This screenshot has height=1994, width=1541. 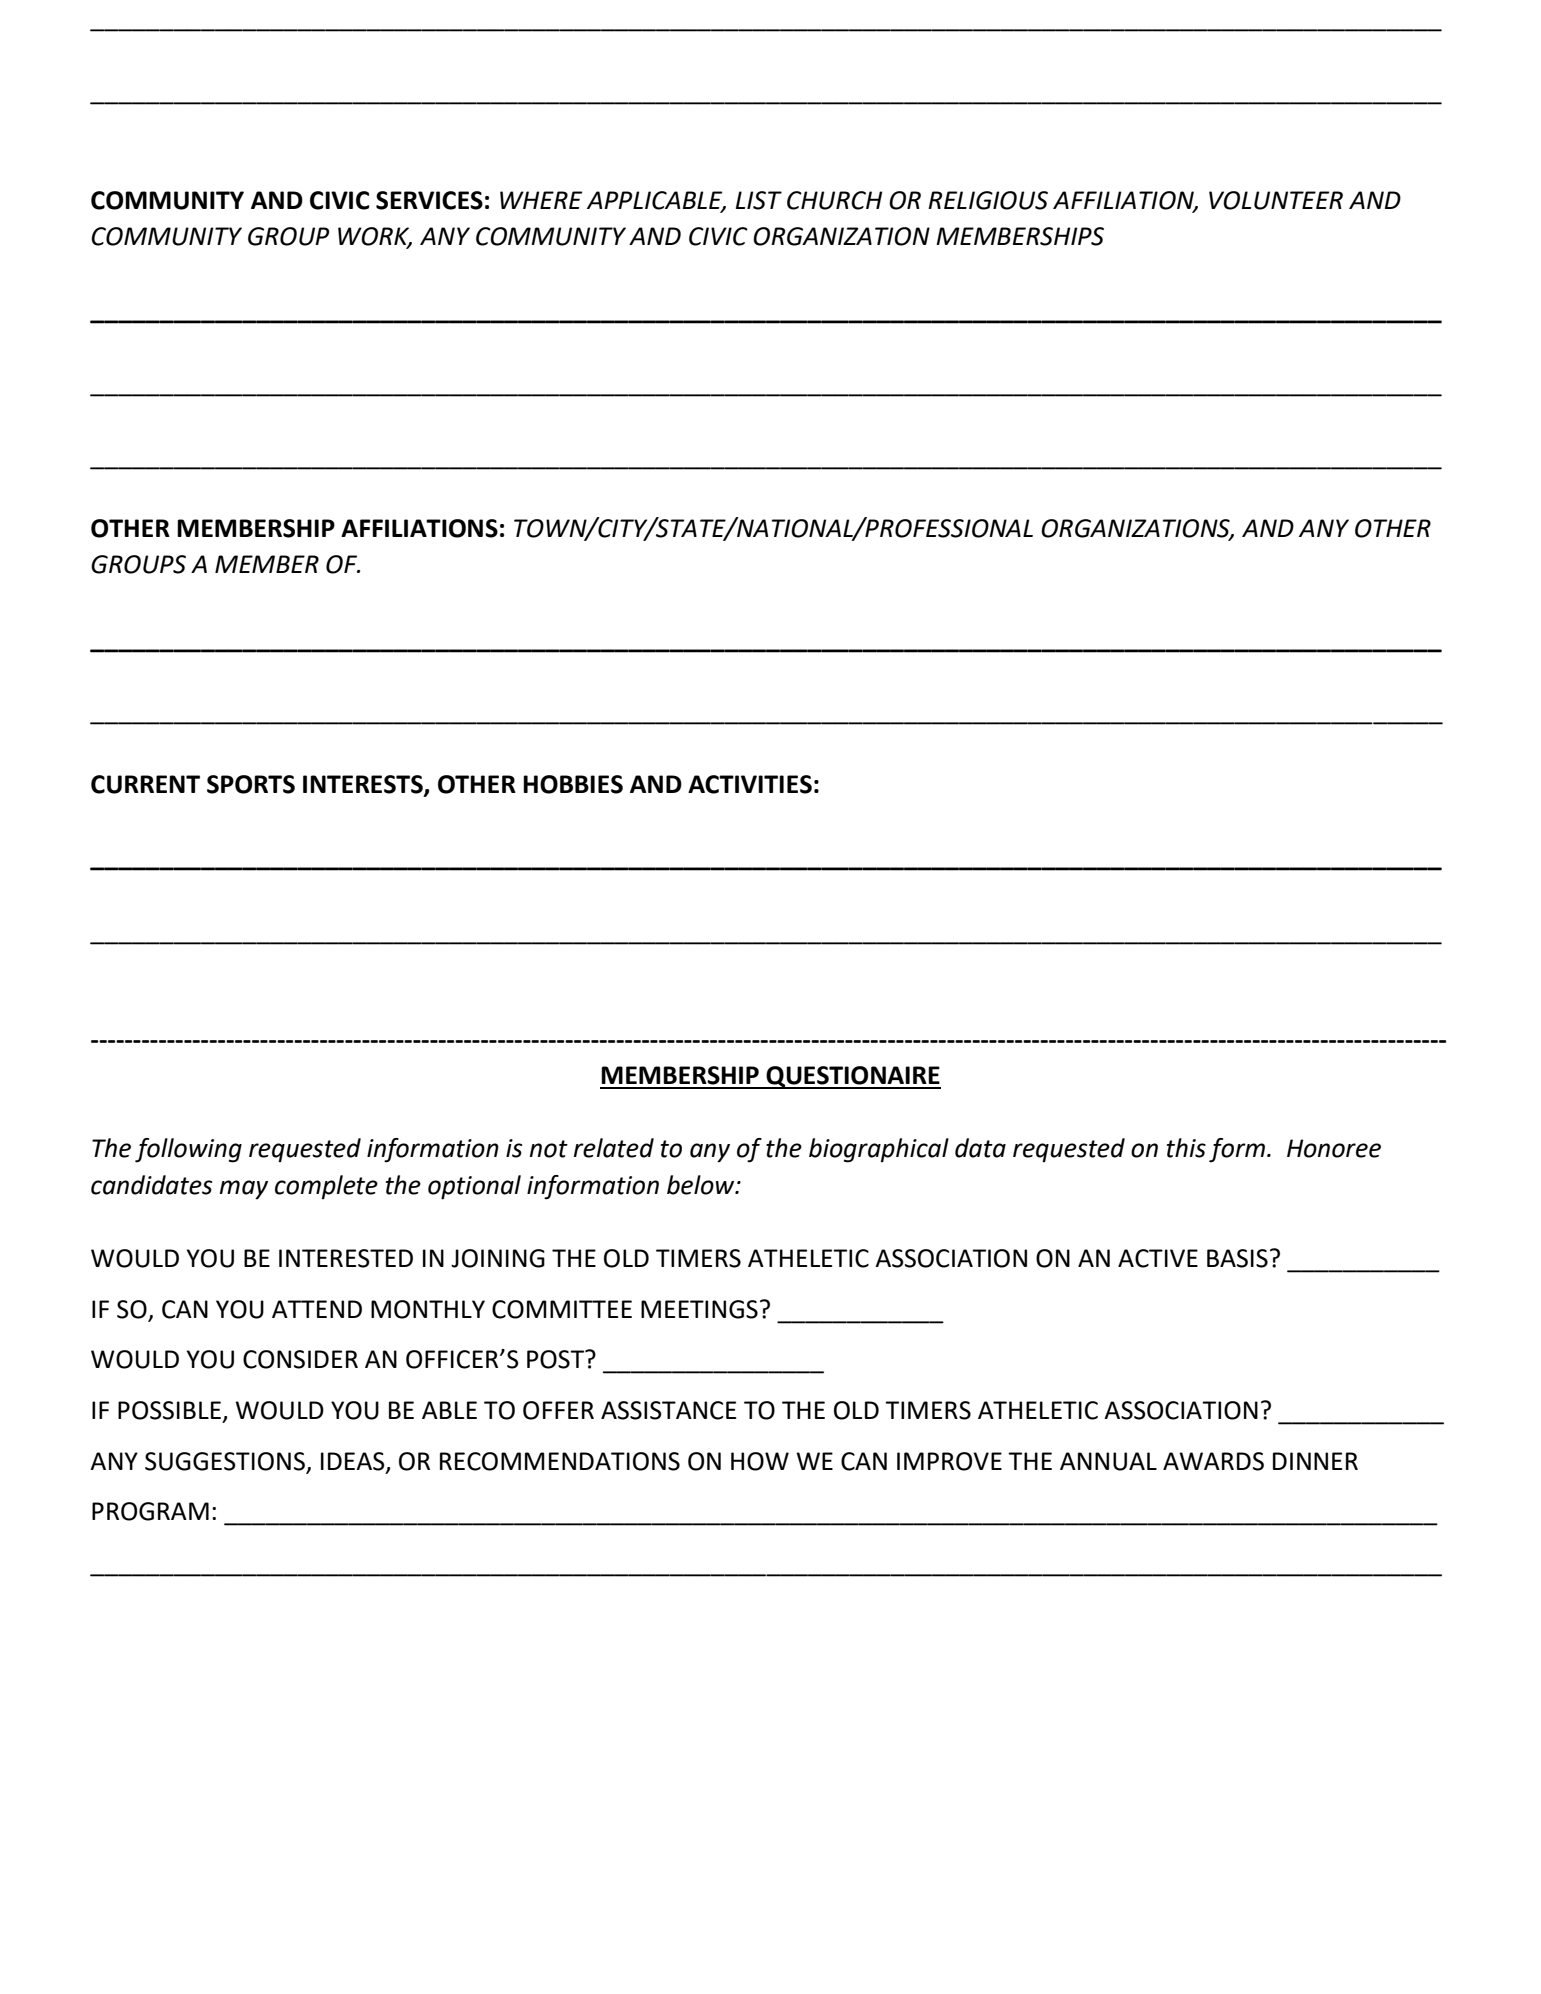 What do you see at coordinates (759, 200) in the screenshot?
I see `LIST` at bounding box center [759, 200].
